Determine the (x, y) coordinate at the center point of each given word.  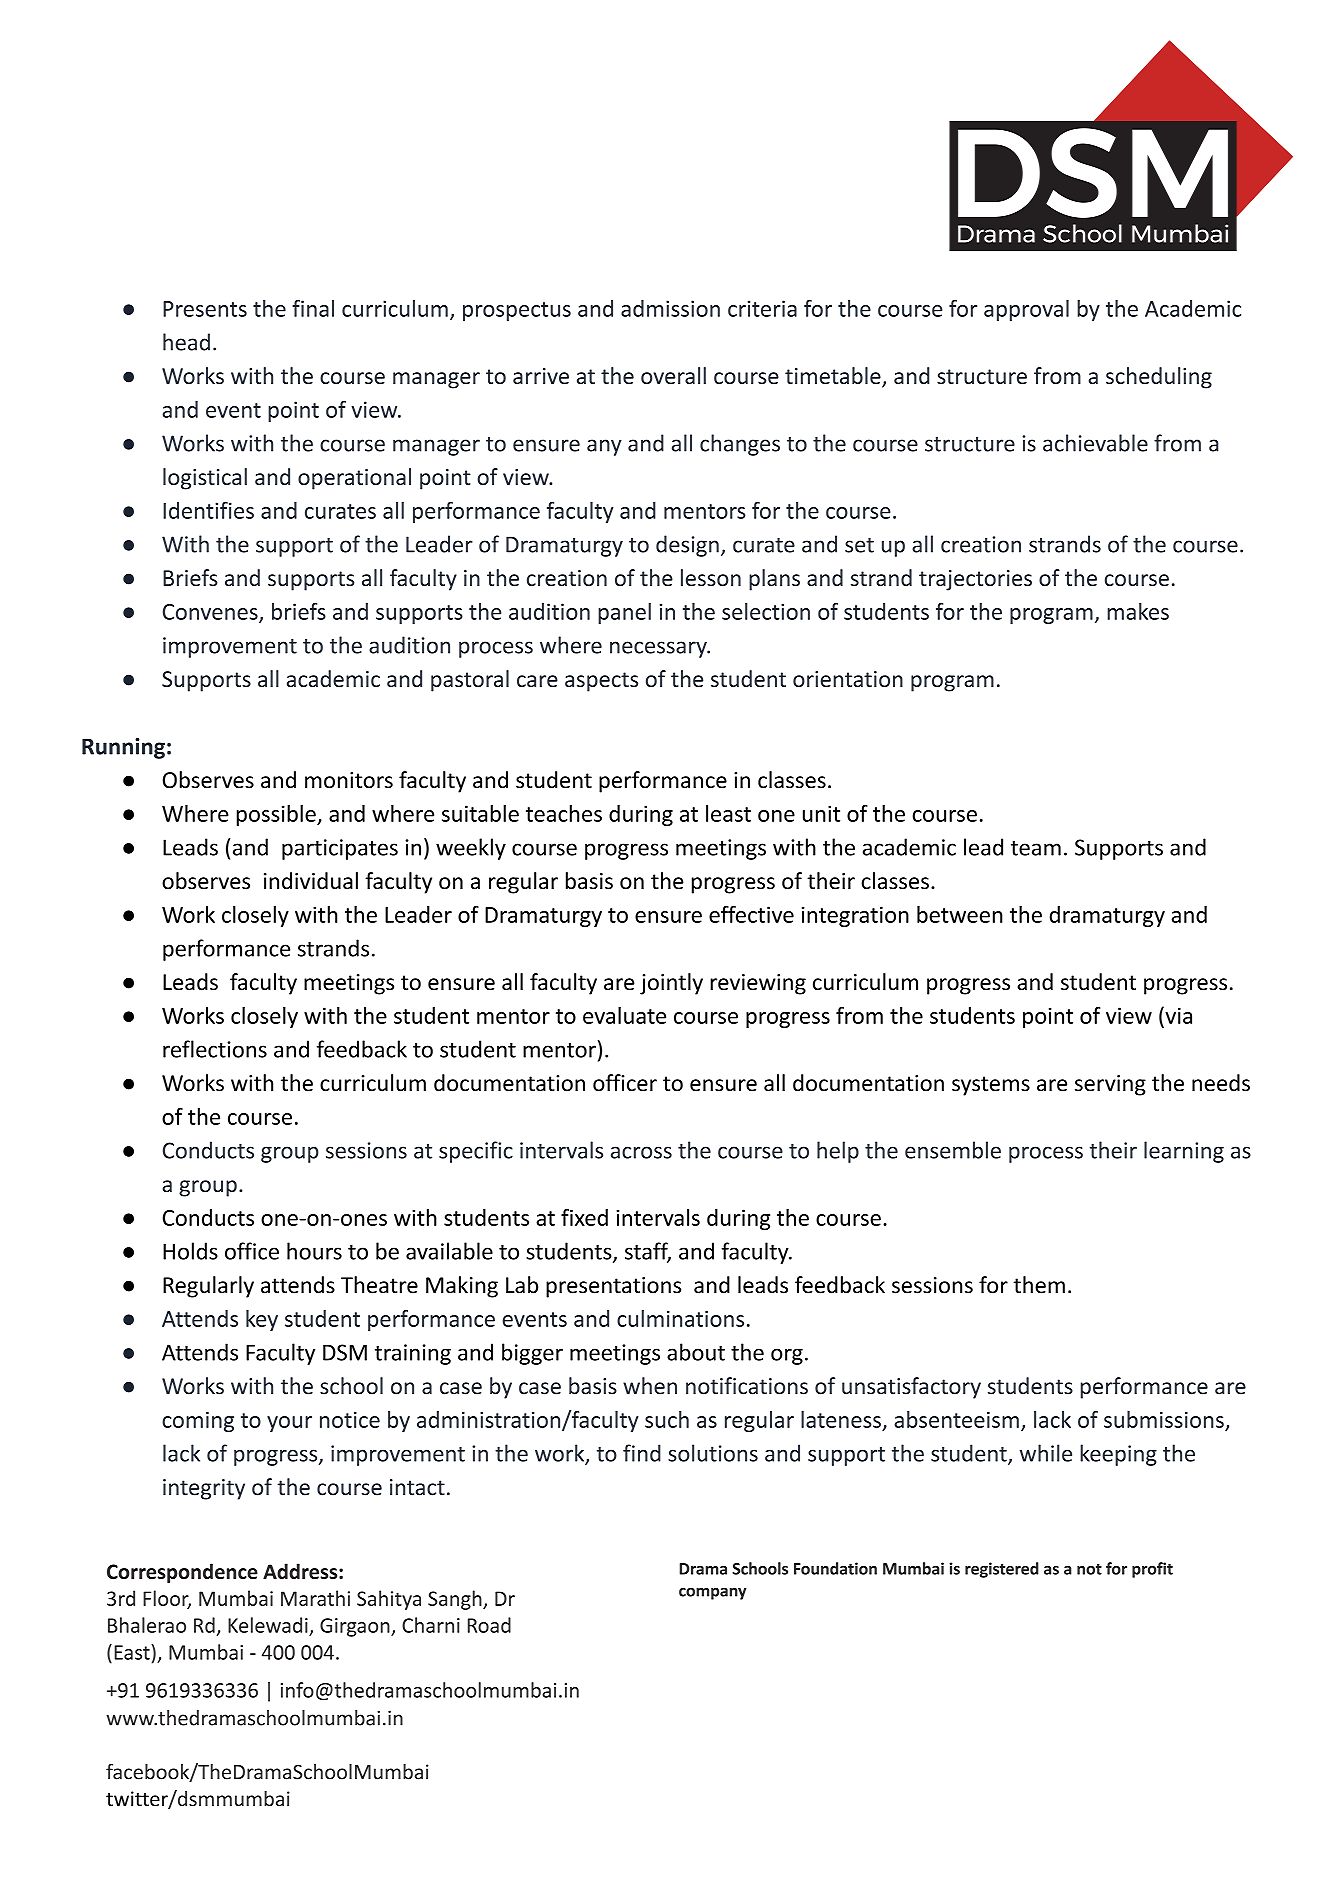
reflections (215, 1049)
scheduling (1159, 378)
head (186, 342)
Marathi (315, 1598)
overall (673, 375)
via (1177, 1015)
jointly (671, 984)
